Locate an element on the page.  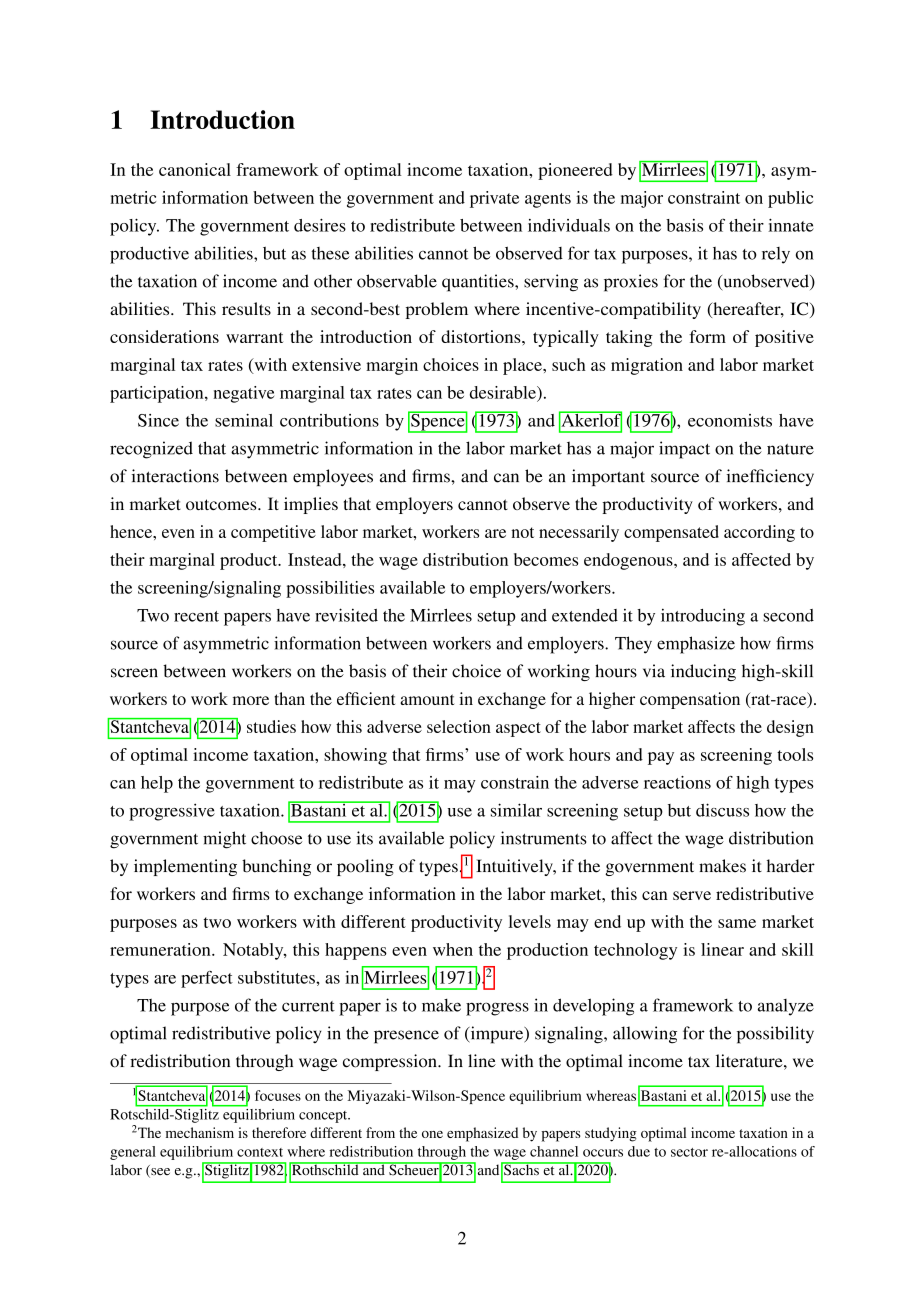
public is located at coordinates (790, 199).
